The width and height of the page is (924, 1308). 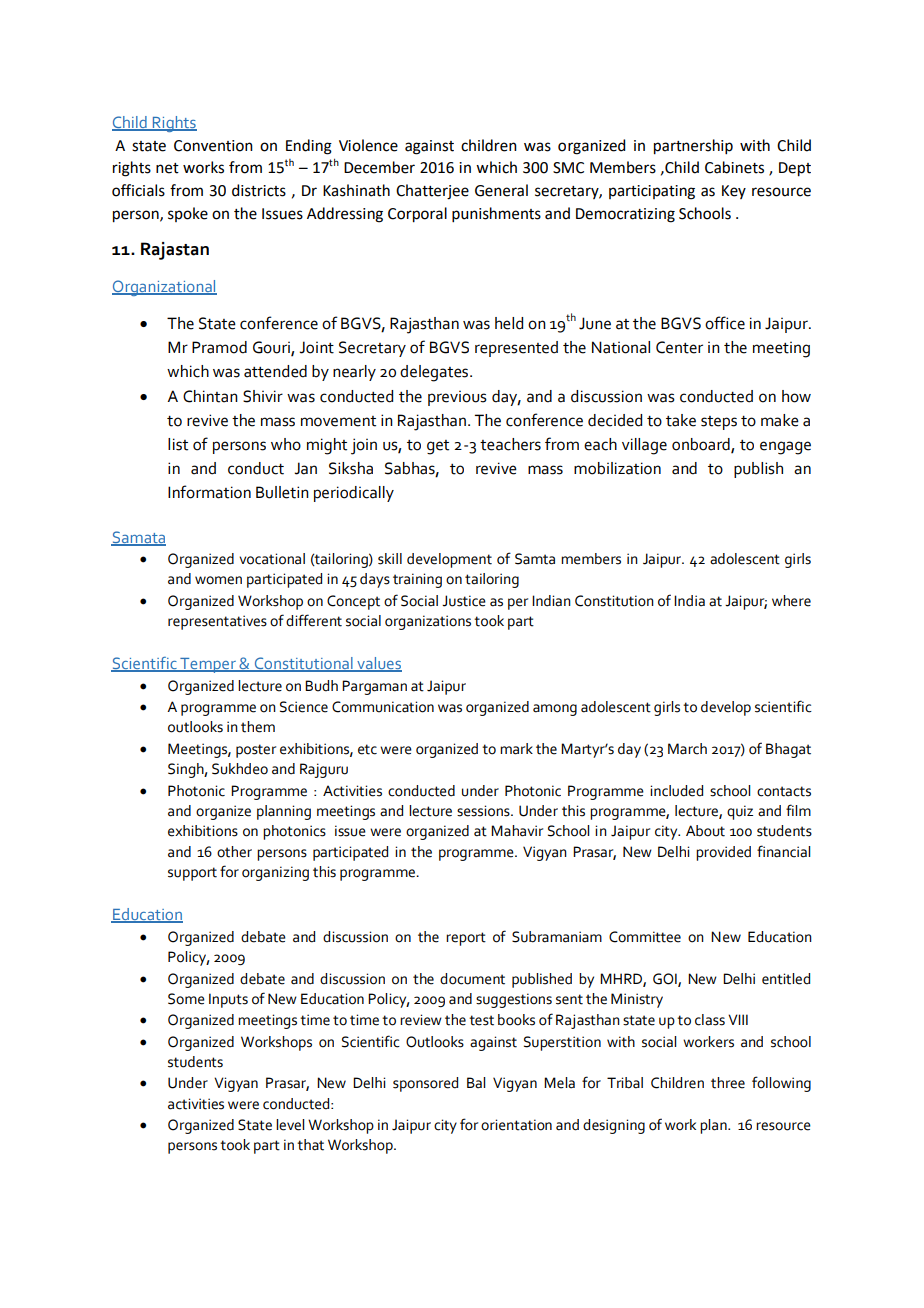 I want to click on level, so click(x=290, y=1125).
